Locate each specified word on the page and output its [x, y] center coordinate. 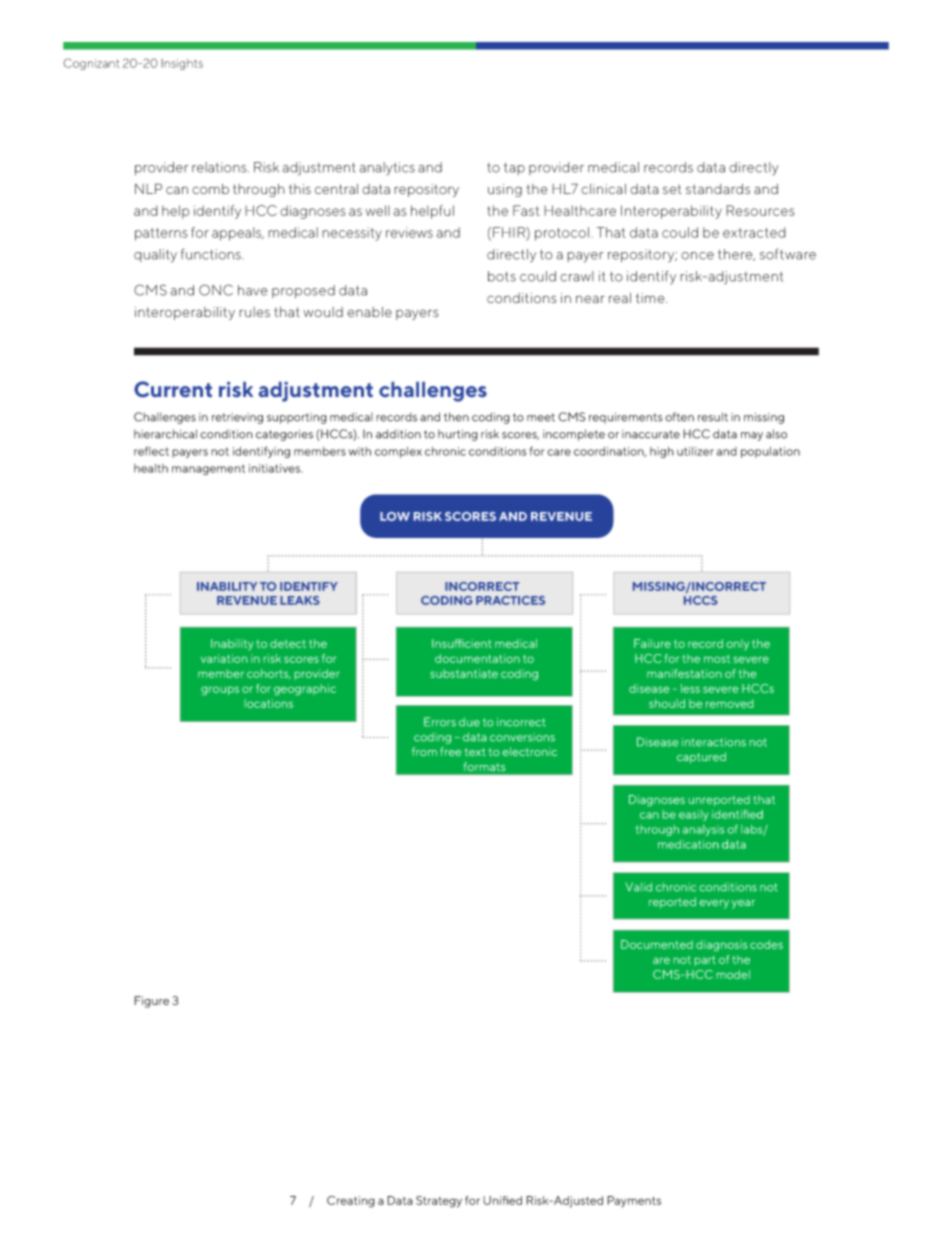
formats [484, 766]
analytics [387, 169]
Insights [182, 64]
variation [224, 658]
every [714, 904]
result [713, 417]
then [456, 417]
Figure [151, 1002]
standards [718, 189]
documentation [477, 658]
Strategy [439, 1202]
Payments [634, 1201]
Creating [351, 1202]
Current [173, 389]
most [717, 659]
